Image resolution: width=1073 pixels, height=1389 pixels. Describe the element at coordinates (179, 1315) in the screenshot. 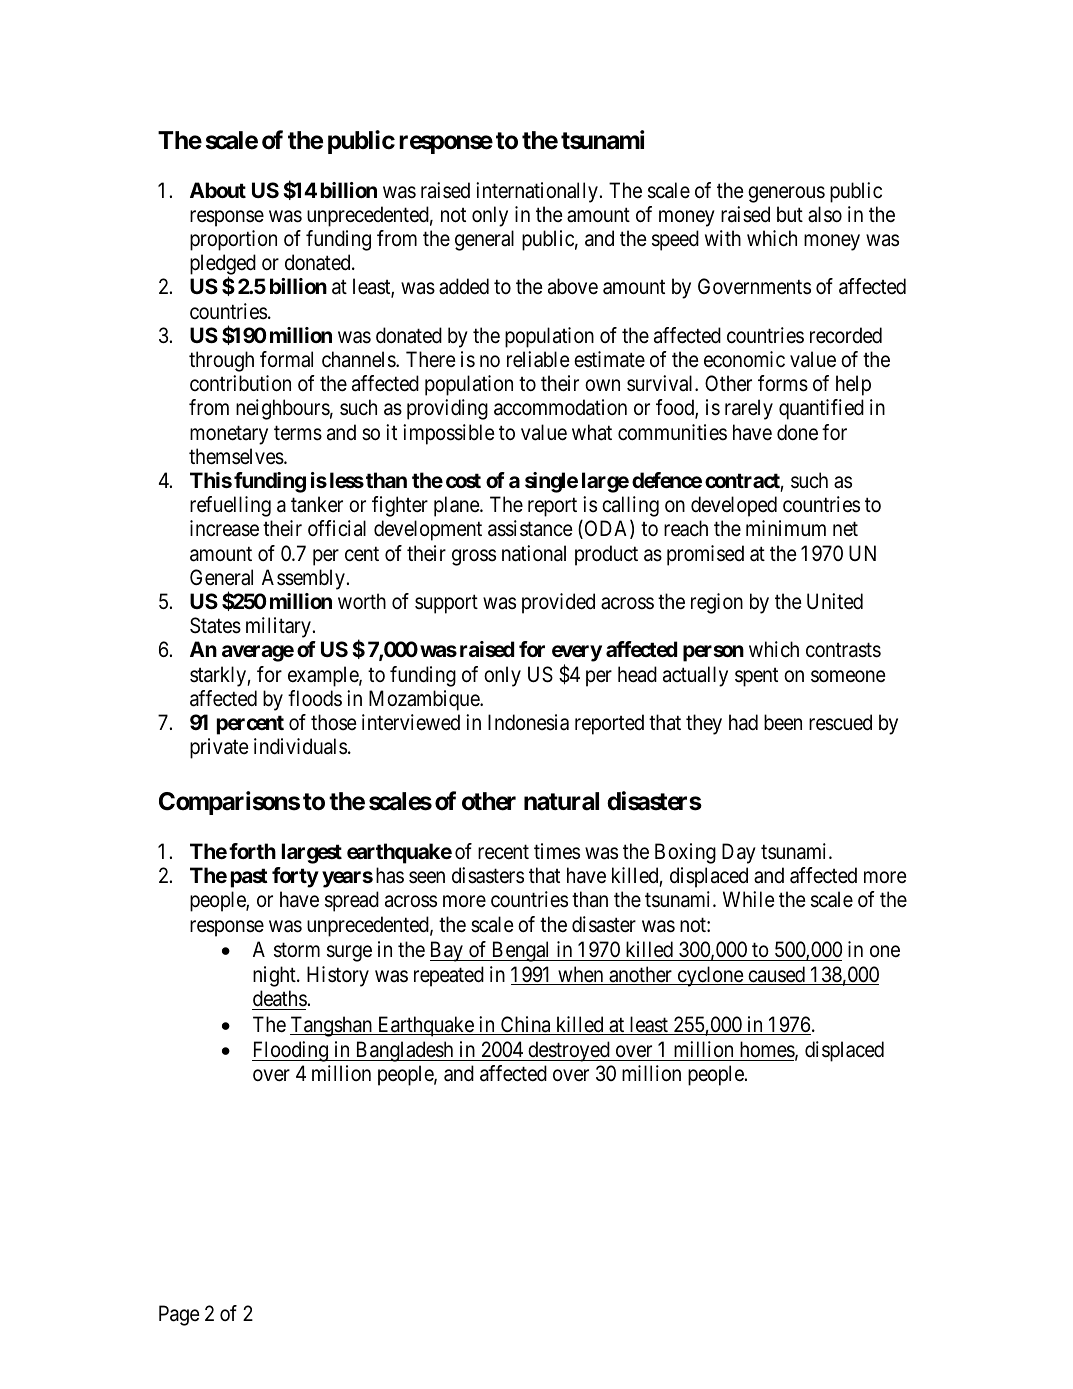

I see `Page` at that location.
